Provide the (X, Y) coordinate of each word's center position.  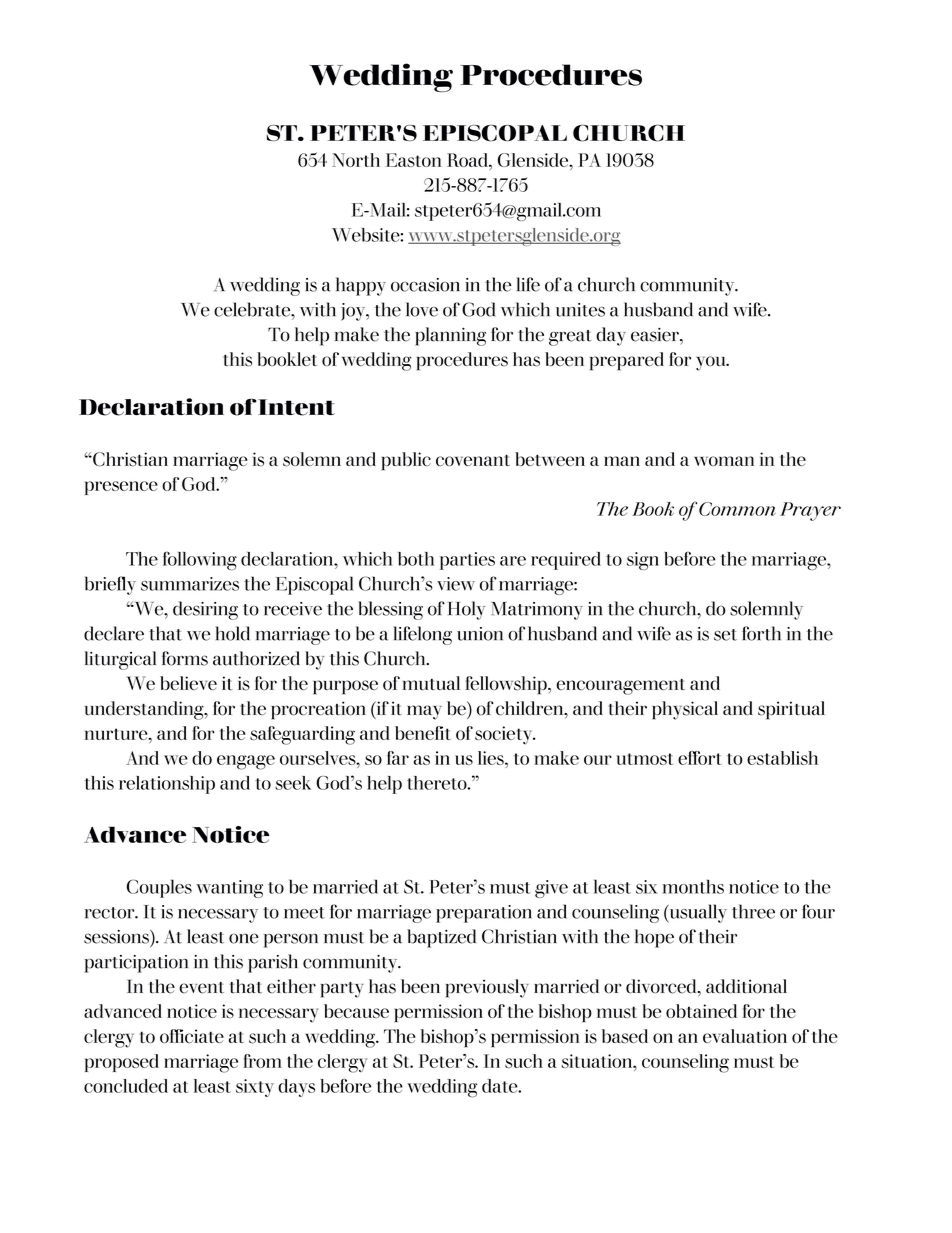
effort (700, 758)
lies (492, 758)
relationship (167, 785)
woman (724, 461)
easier (656, 334)
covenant (473, 460)
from (262, 1061)
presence (121, 488)
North (356, 160)
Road (468, 160)
